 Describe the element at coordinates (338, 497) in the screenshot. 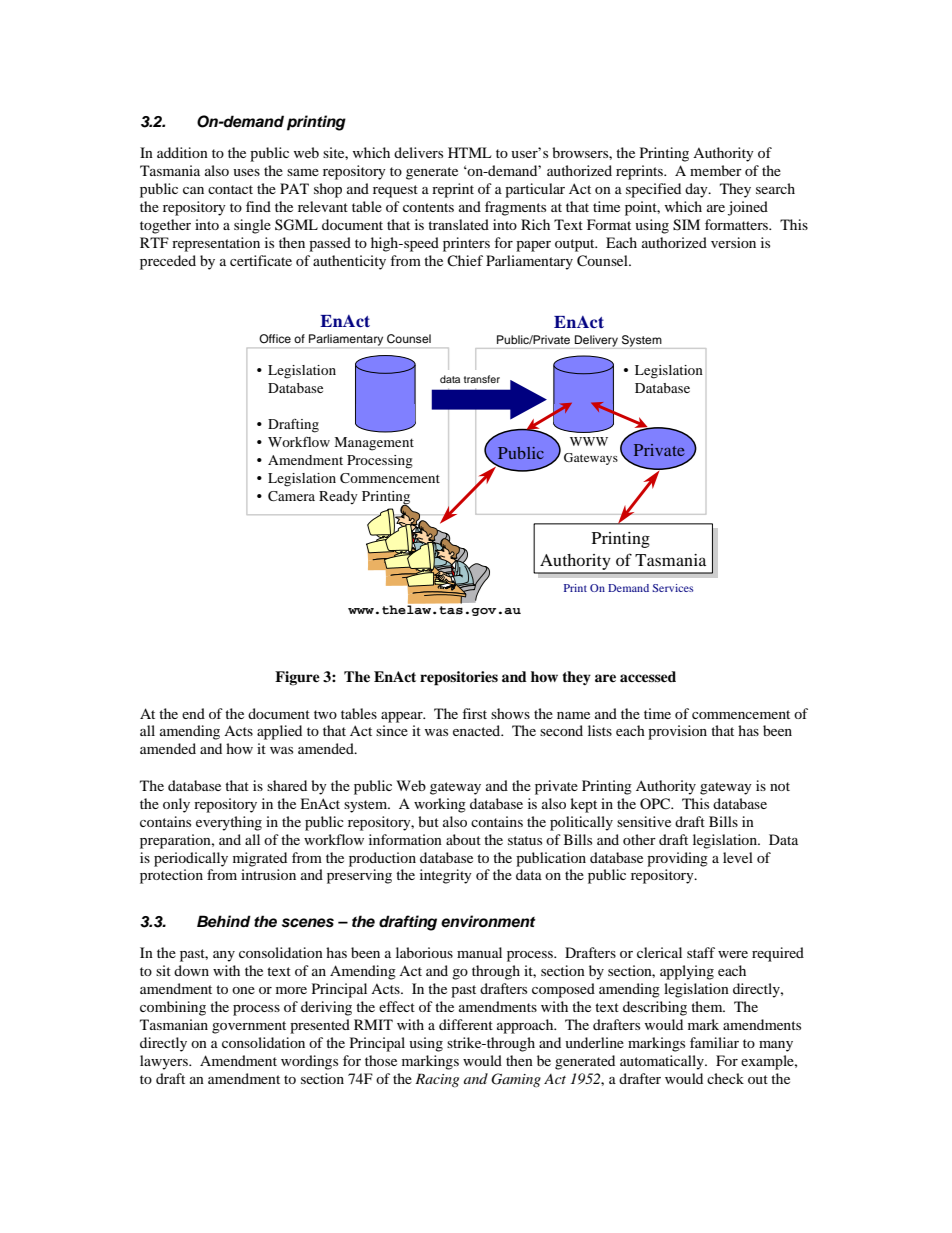

I see `Ready` at that location.
